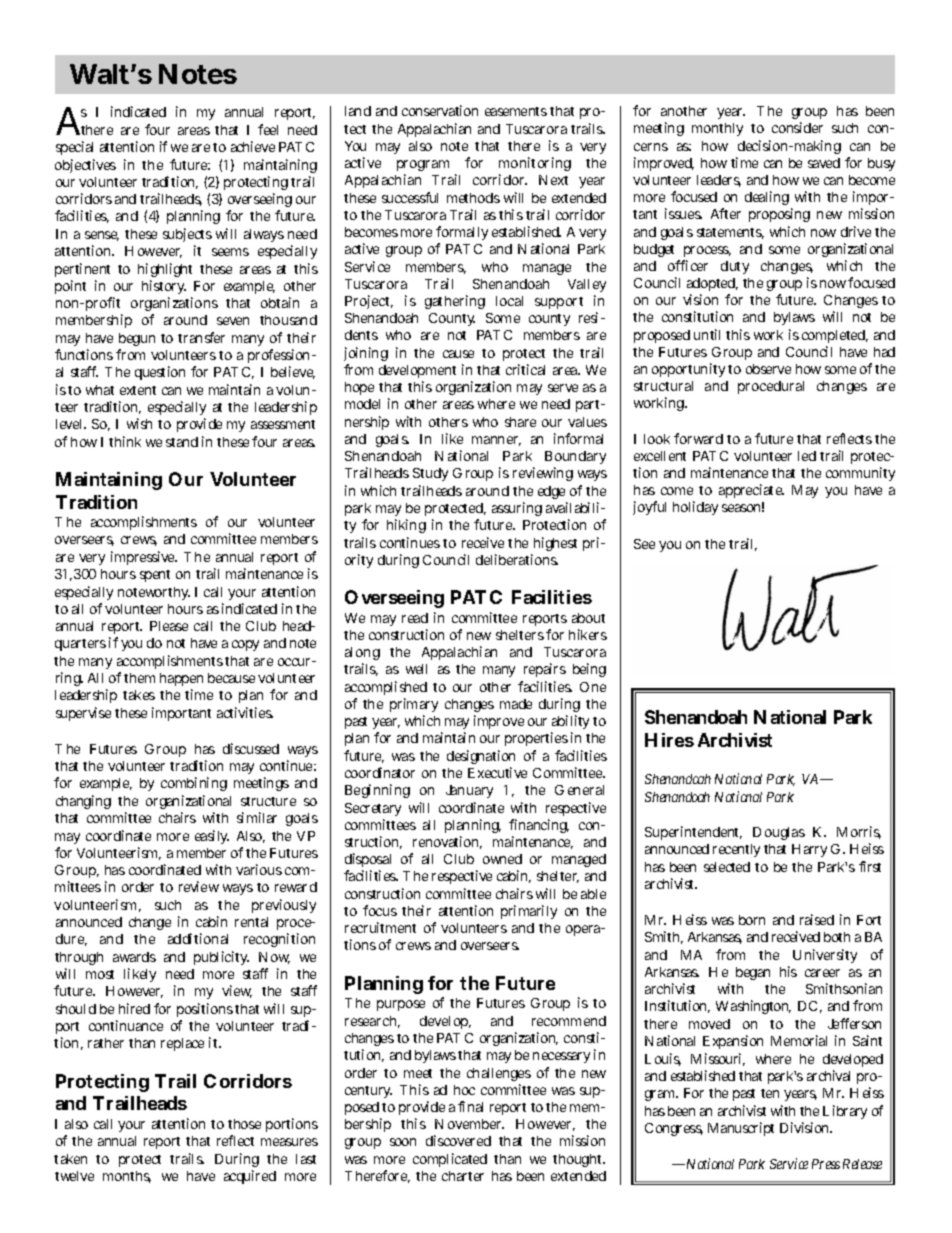 The height and width of the image is (1233, 952). Describe the element at coordinates (127, 1177) in the image. I see `months` at that location.
